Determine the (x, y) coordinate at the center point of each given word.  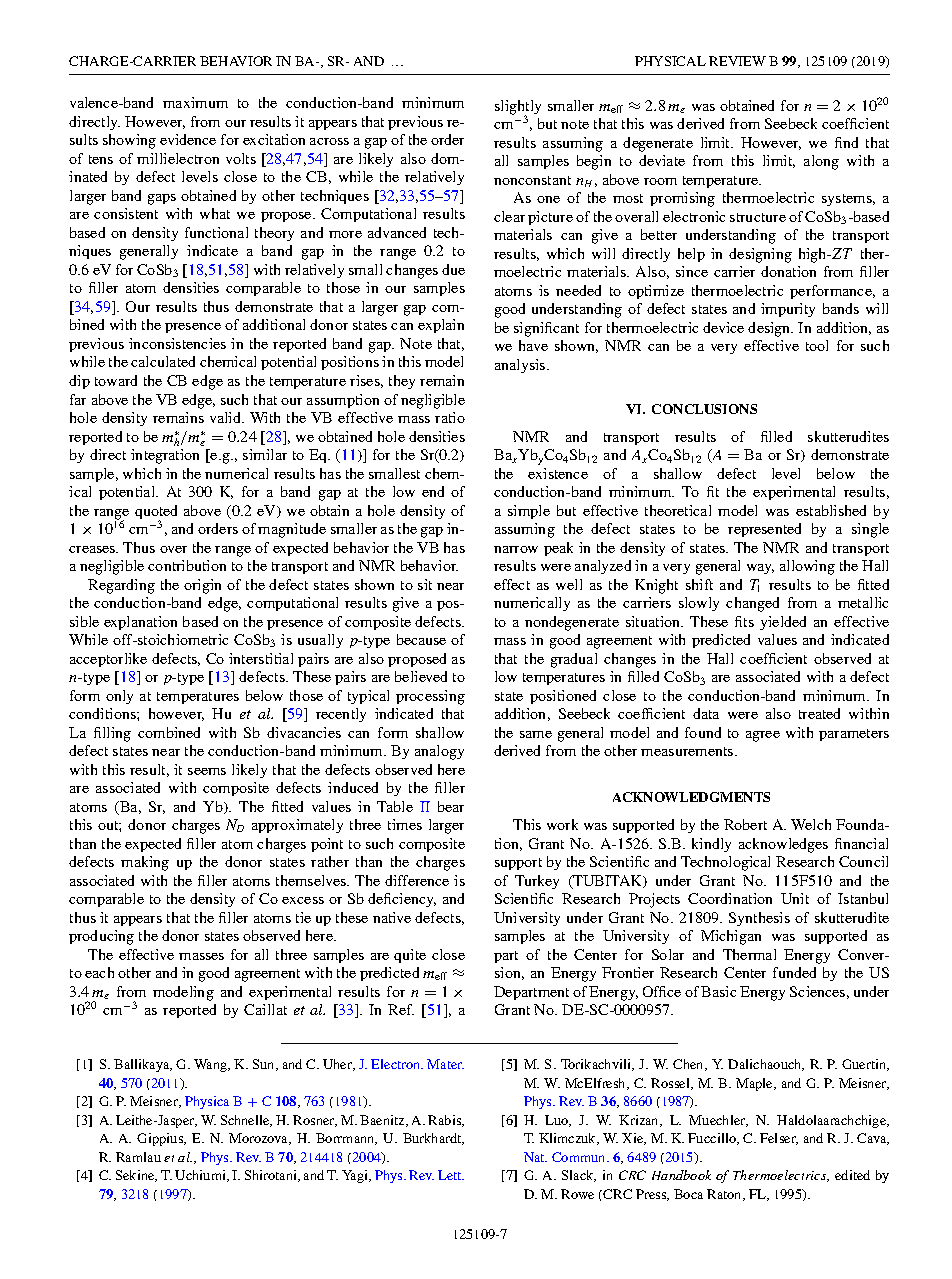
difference (417, 880)
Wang (212, 1065)
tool (817, 345)
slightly (518, 108)
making (145, 863)
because (421, 639)
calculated (163, 361)
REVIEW (737, 61)
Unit (795, 898)
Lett (451, 1175)
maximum (195, 102)
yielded (783, 623)
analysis (521, 366)
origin (202, 586)
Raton (725, 1195)
